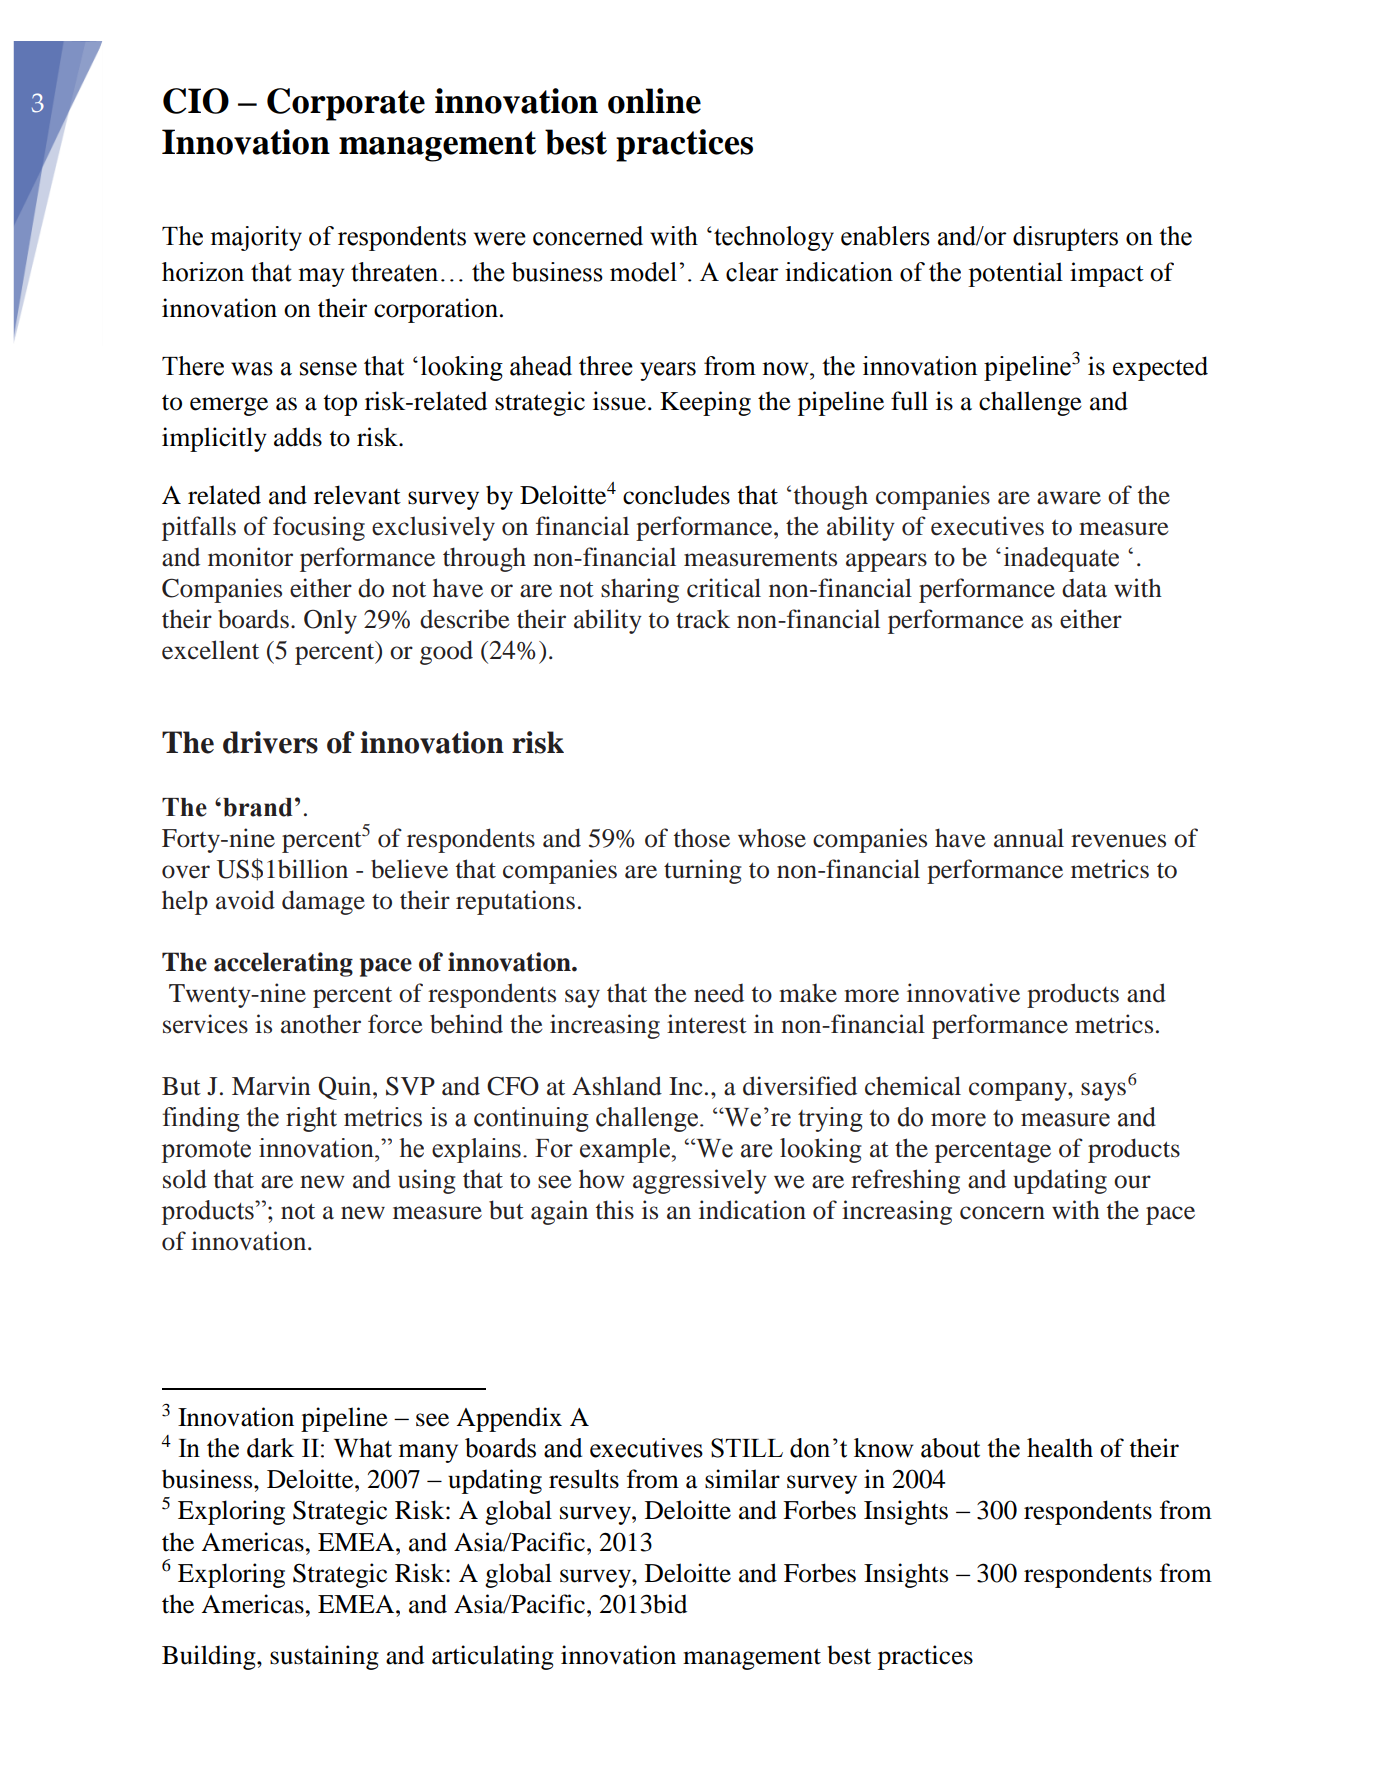 Image resolution: width=1376 pixels, height=1781 pixels. Describe the element at coordinates (1029, 838) in the screenshot. I see `annual` at that location.
